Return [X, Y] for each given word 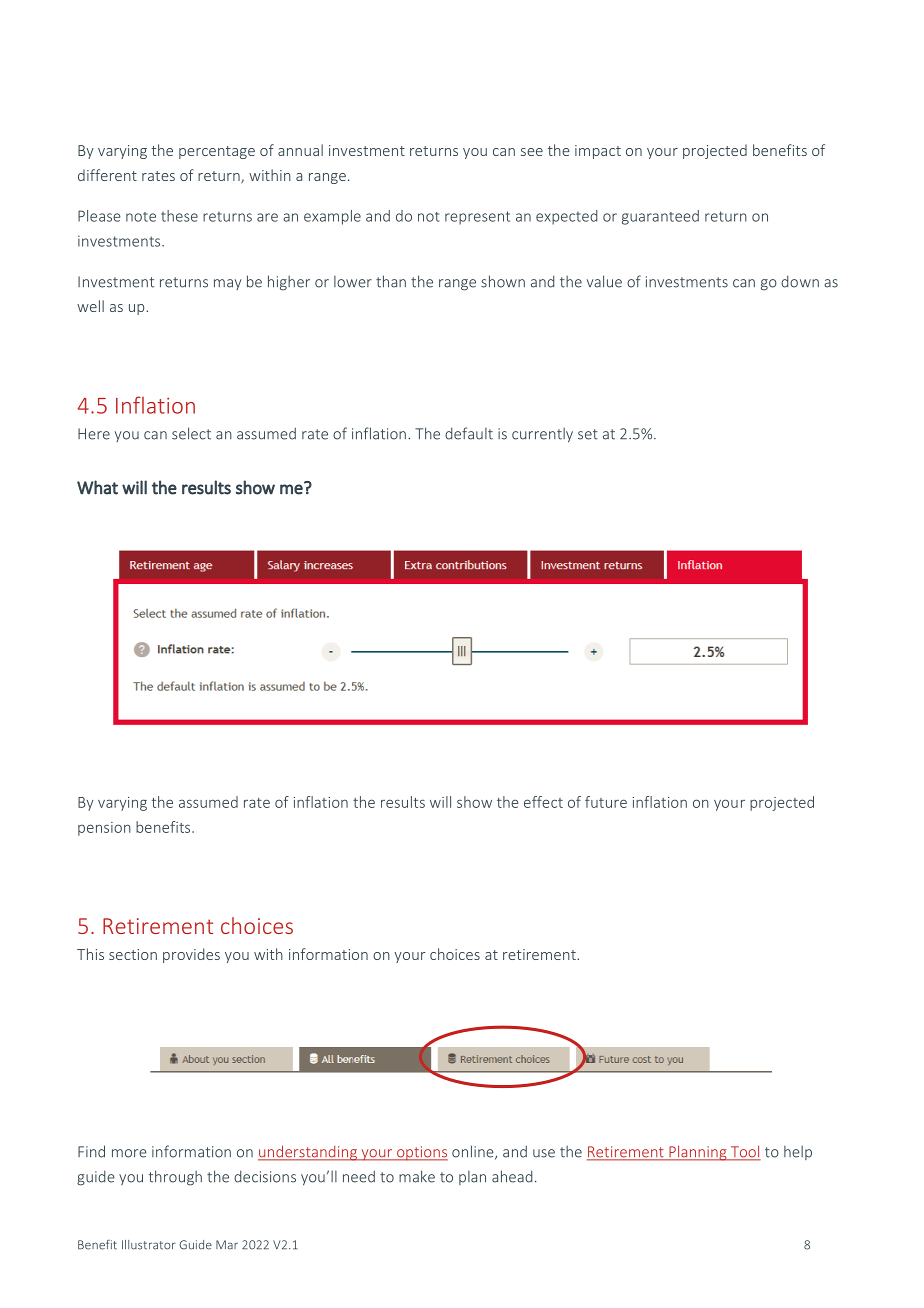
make [417, 1176]
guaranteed [660, 217]
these [179, 216]
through [175, 1178]
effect [543, 802]
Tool [744, 1152]
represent [477, 218]
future [606, 802]
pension [104, 829]
